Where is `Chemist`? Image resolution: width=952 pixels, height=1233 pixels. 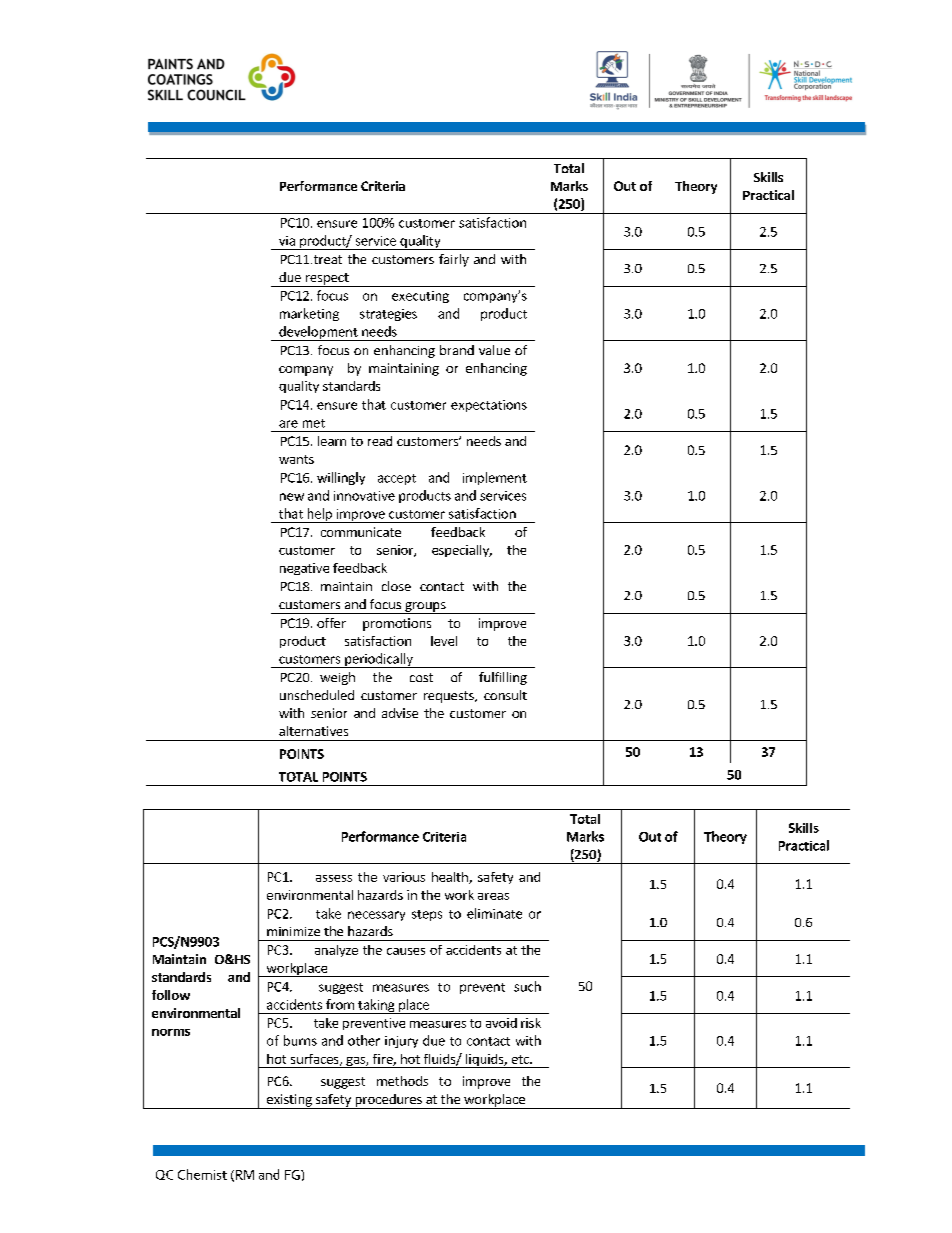
Chemist is located at coordinates (202, 1174).
